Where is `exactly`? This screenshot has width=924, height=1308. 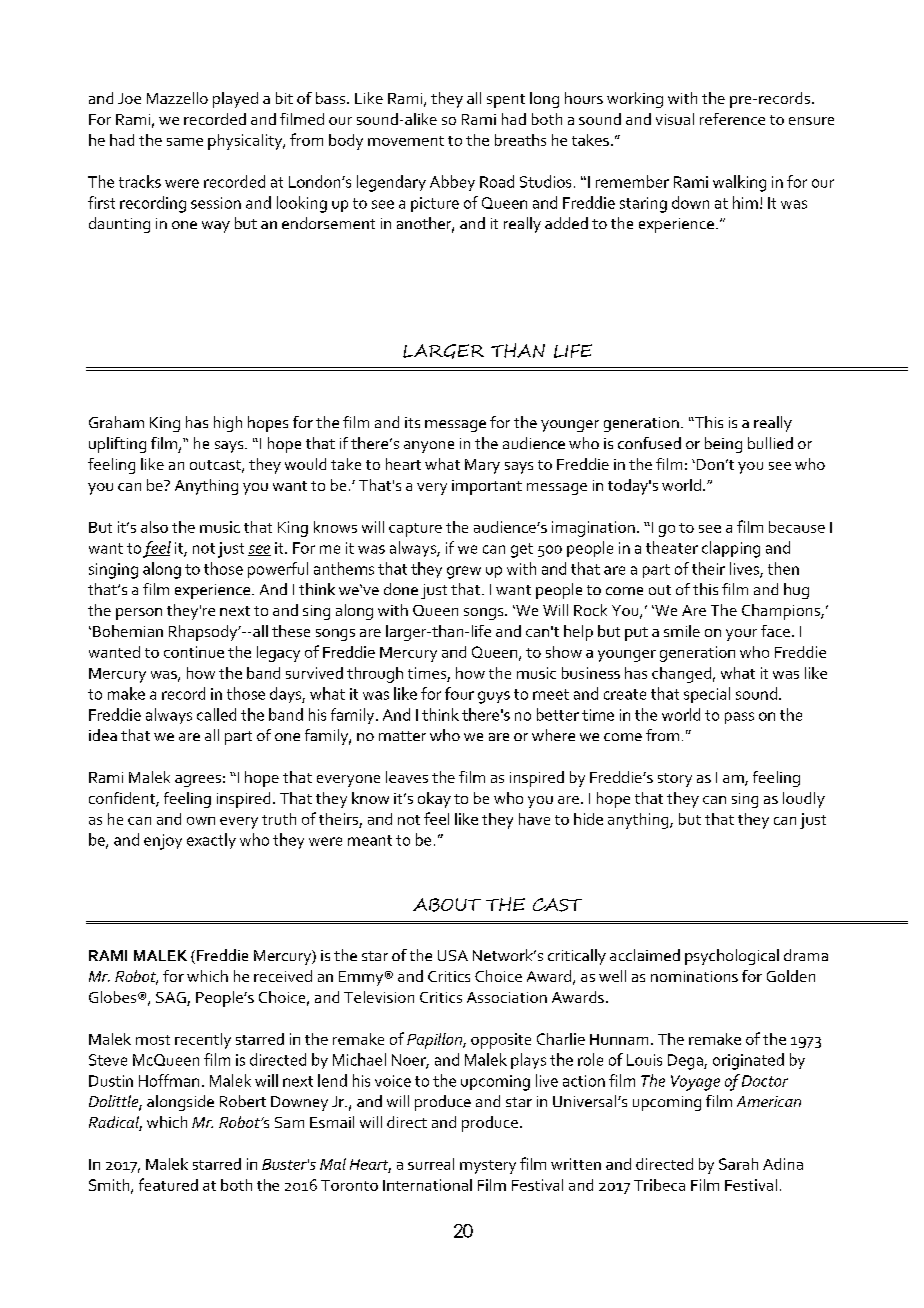
exactly is located at coordinates (211, 841).
